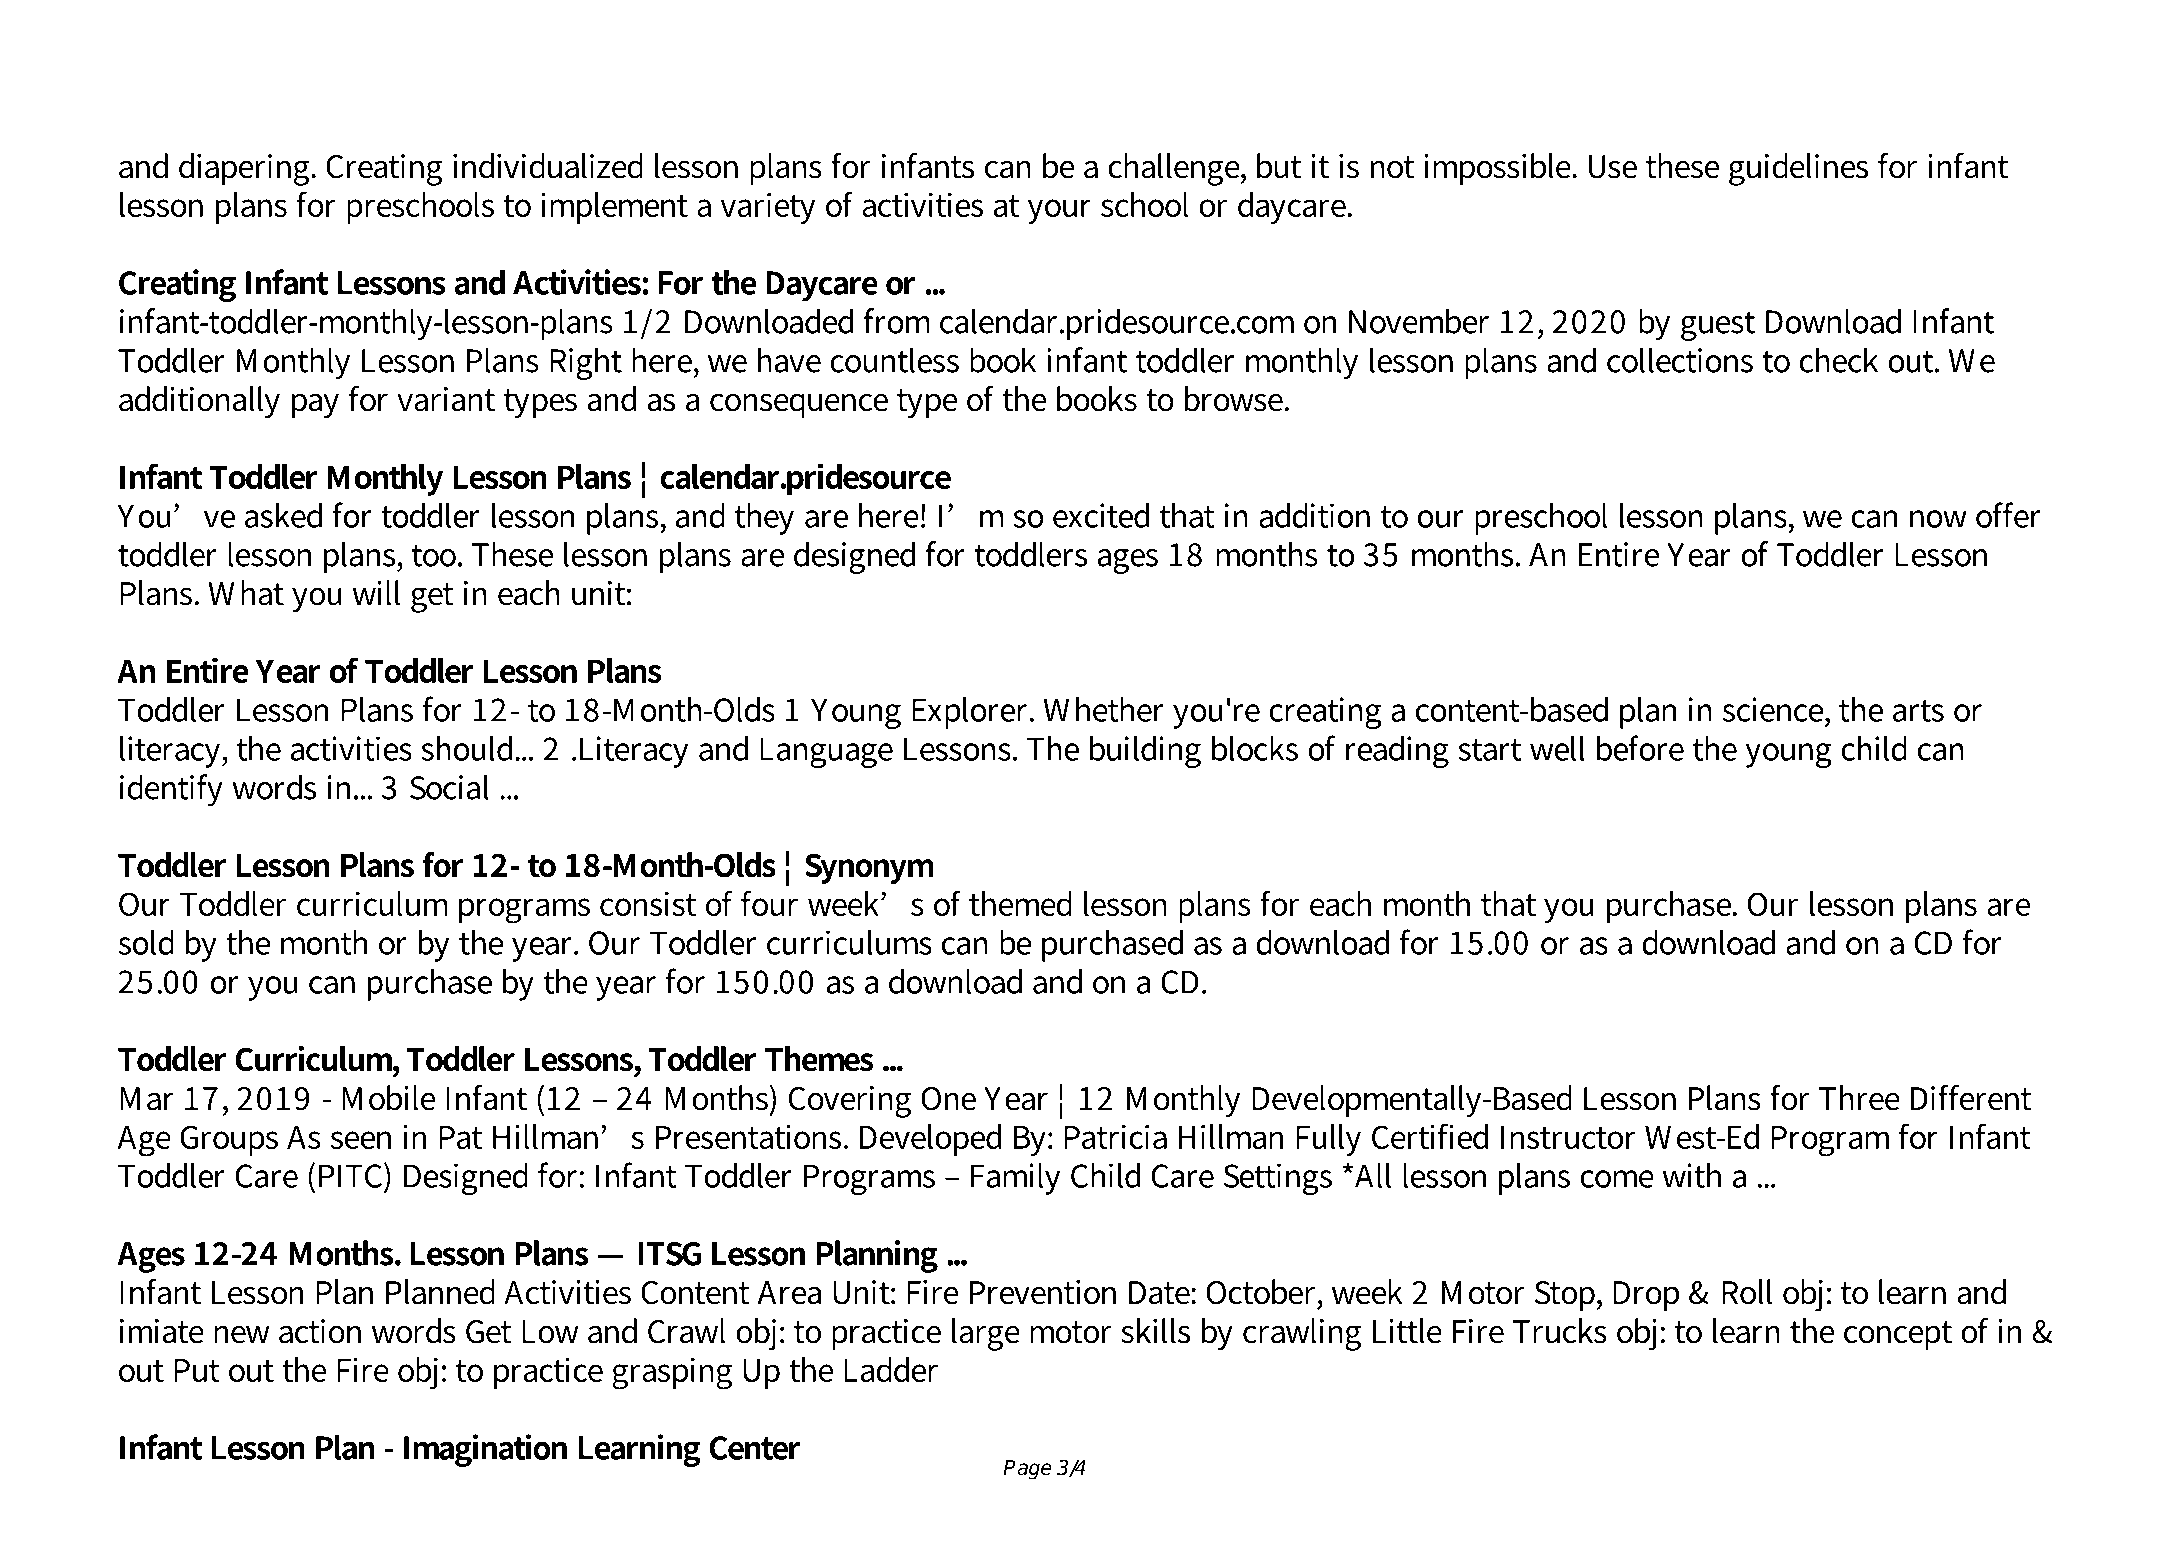 This screenshot has width=2180, height=1541. I want to click on guidelines, so click(1798, 169).
